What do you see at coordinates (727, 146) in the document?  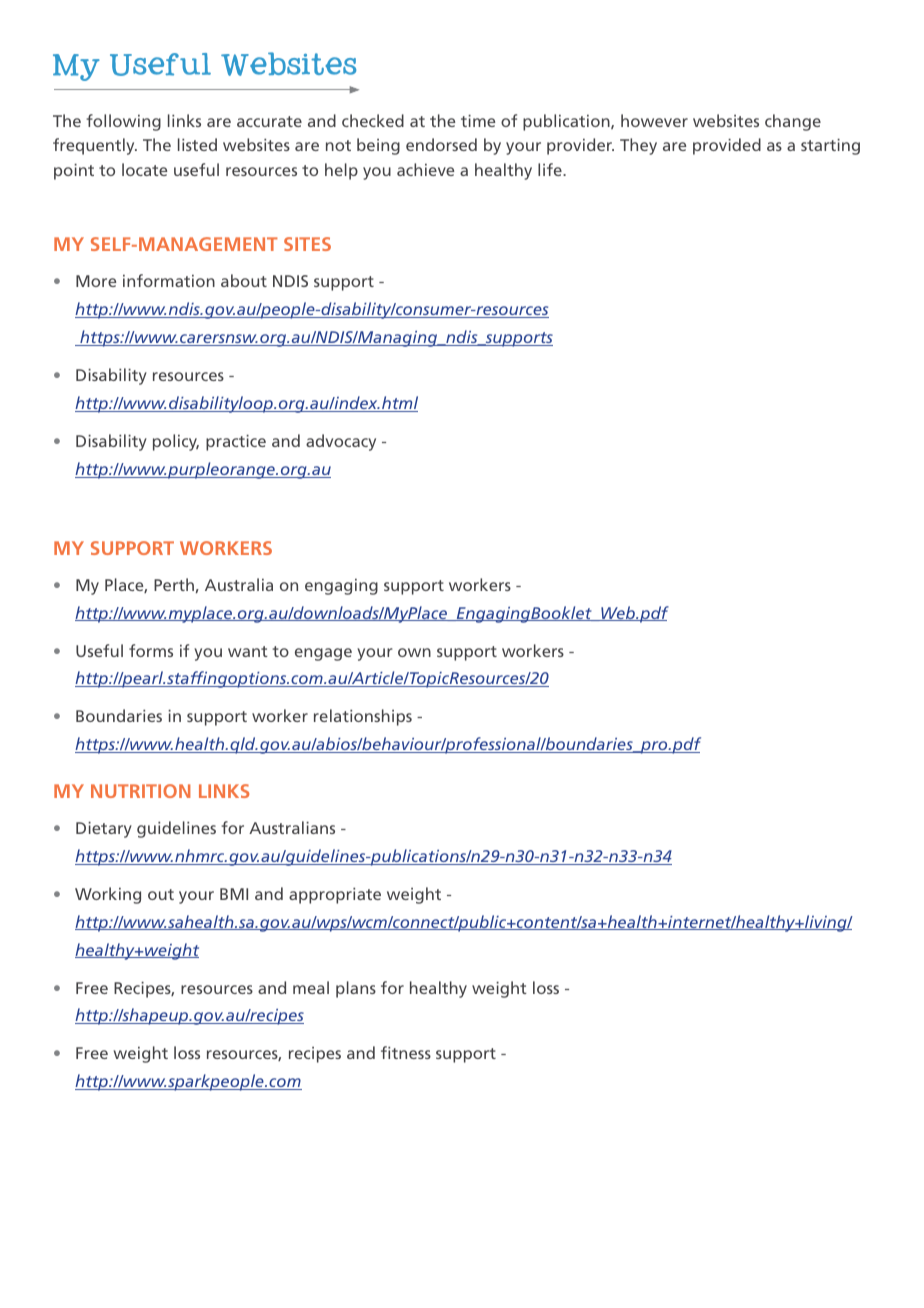 I see `provided` at bounding box center [727, 146].
